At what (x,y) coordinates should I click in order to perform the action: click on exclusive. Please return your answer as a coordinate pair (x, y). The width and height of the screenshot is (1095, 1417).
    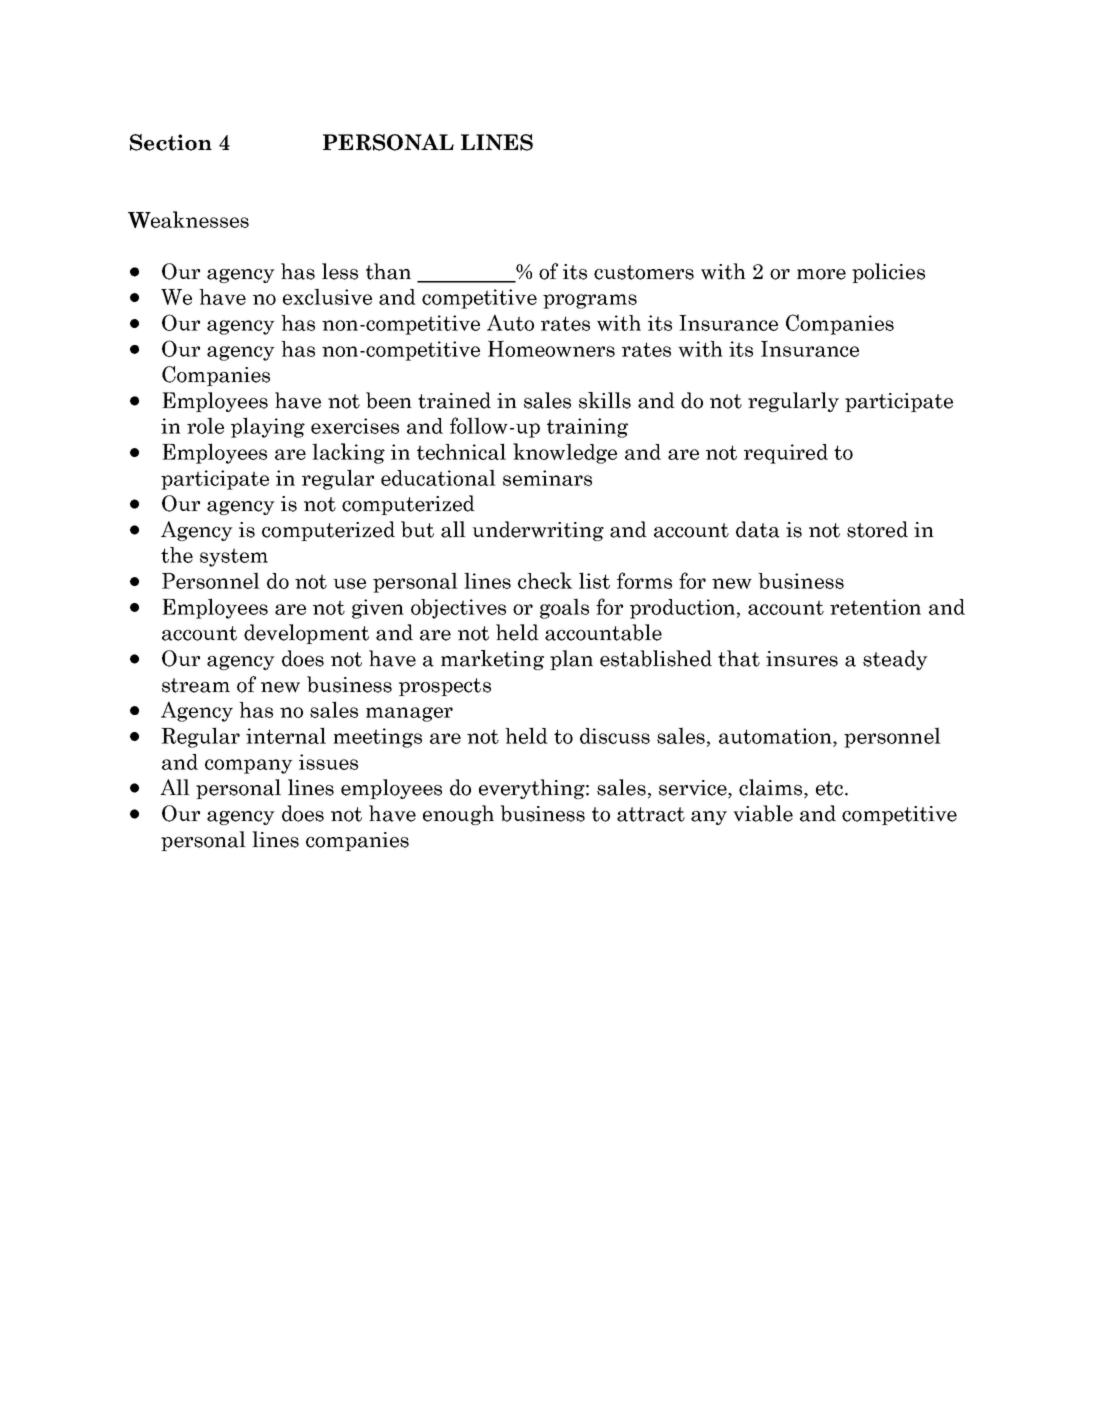
    Looking at the image, I should click on (327, 296).
